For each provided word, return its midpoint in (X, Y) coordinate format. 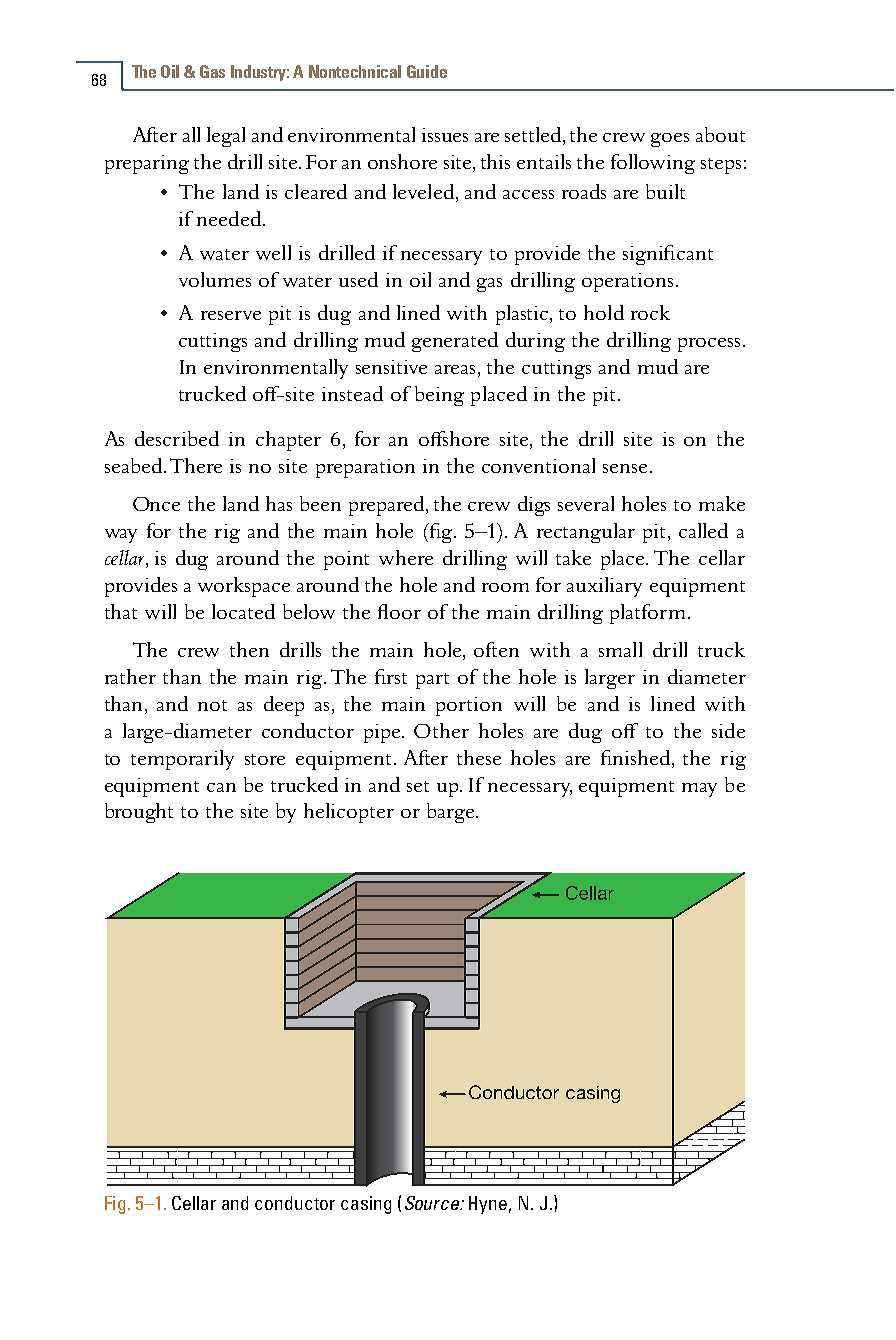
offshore (454, 438)
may (699, 790)
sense (625, 468)
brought (139, 813)
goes (670, 140)
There (196, 465)
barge (452, 813)
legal (226, 137)
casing (366, 1205)
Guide (427, 71)
